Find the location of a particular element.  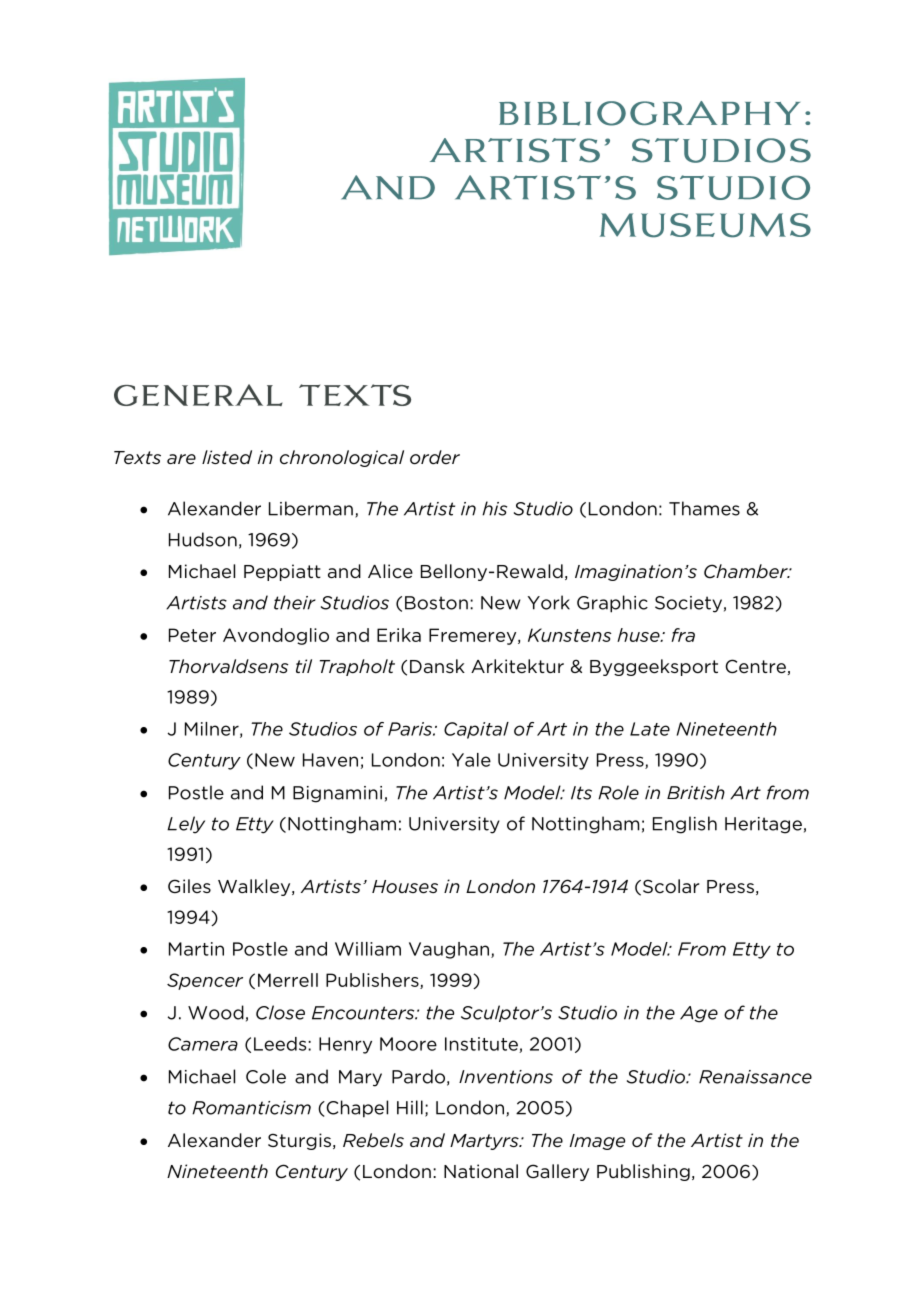

Martyrs is located at coordinates (485, 1142).
